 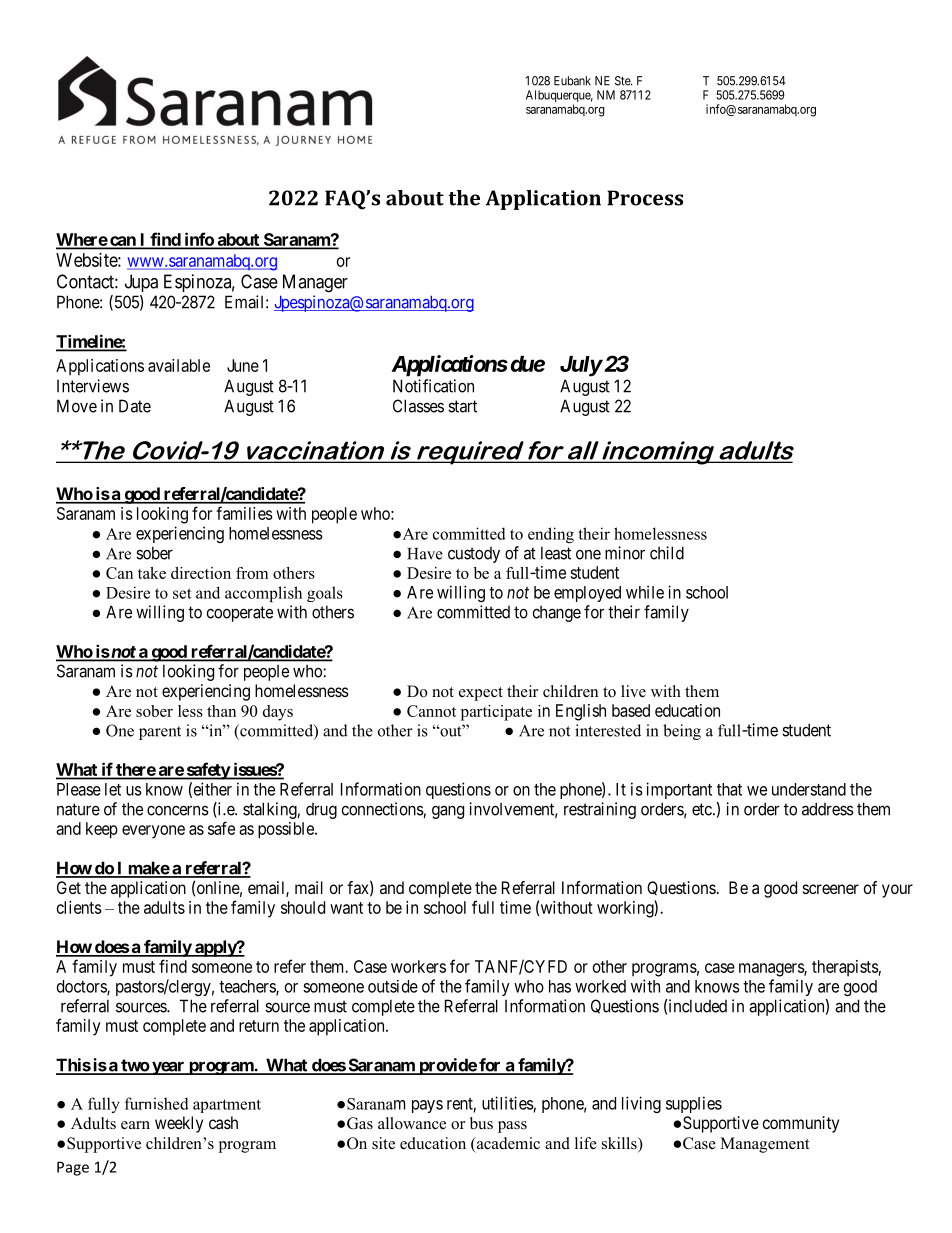 What do you see at coordinates (179, 365) in the document?
I see `available` at bounding box center [179, 365].
